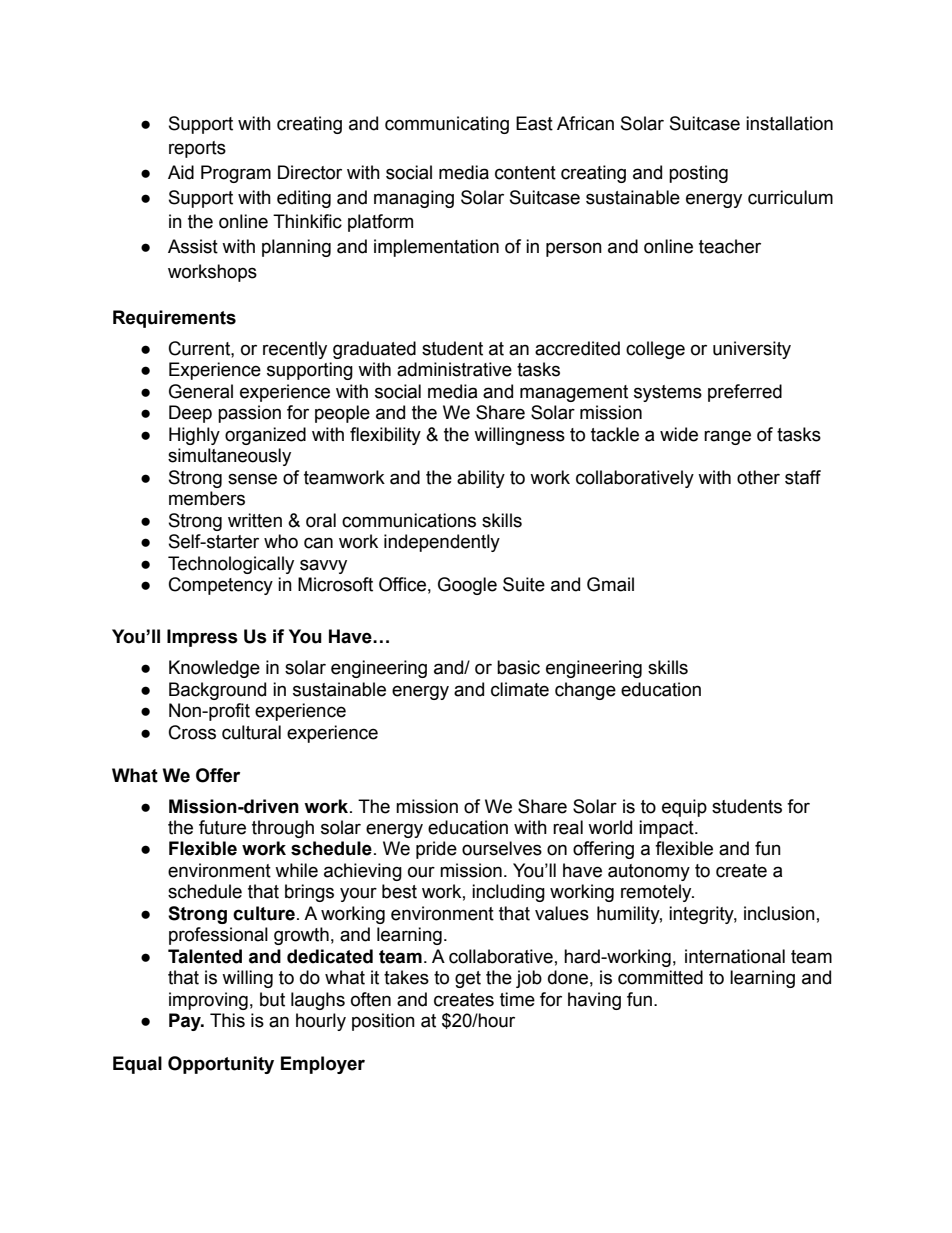 The height and width of the document is (1233, 952). What do you see at coordinates (481, 479) in the document?
I see `ability` at bounding box center [481, 479].
